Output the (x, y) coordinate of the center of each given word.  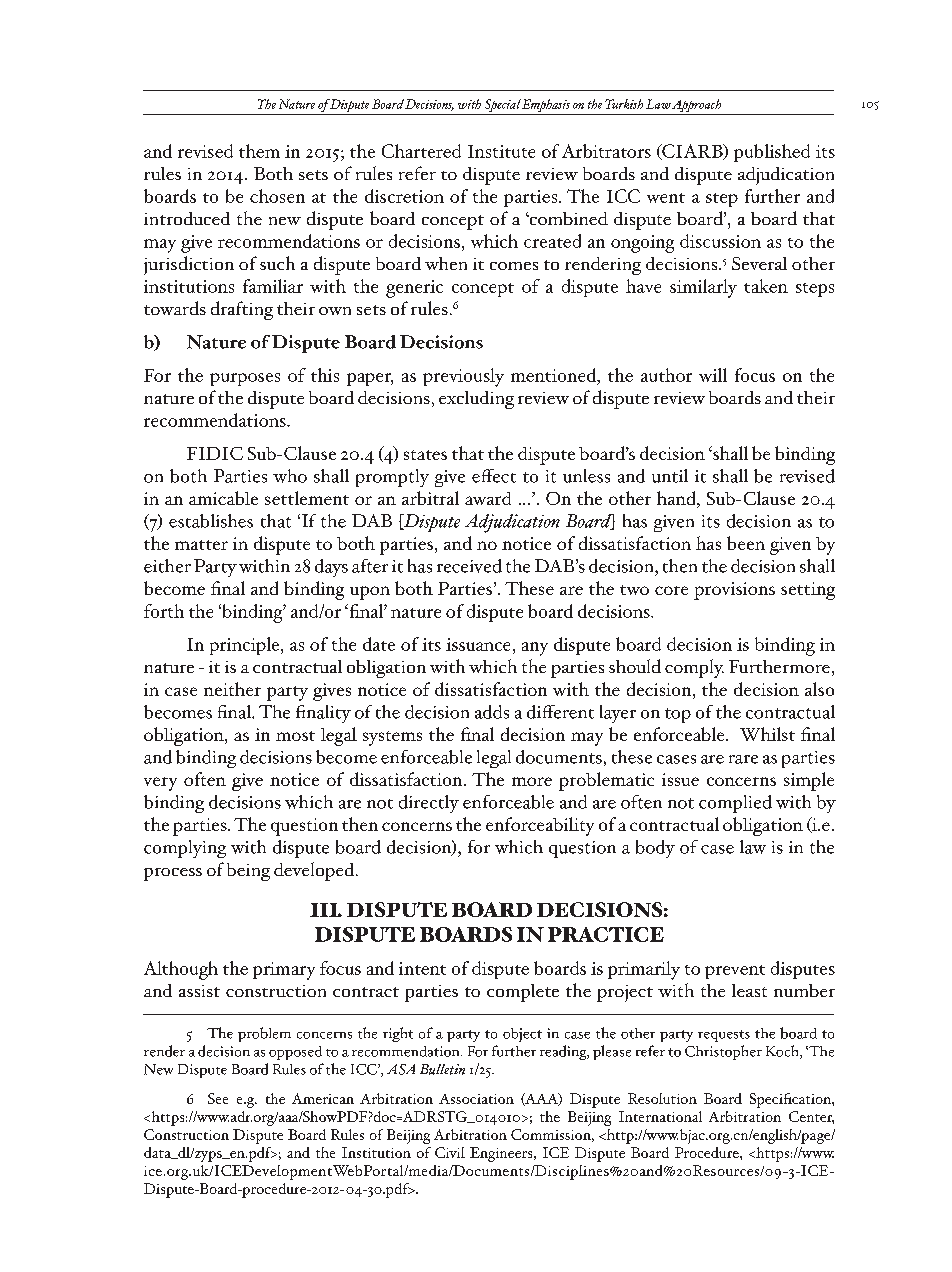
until (670, 476)
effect (494, 476)
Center (811, 1117)
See (218, 1098)
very (160, 784)
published (772, 153)
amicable (223, 498)
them (259, 151)
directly (429, 804)
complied (735, 804)
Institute (501, 151)
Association (476, 1099)
